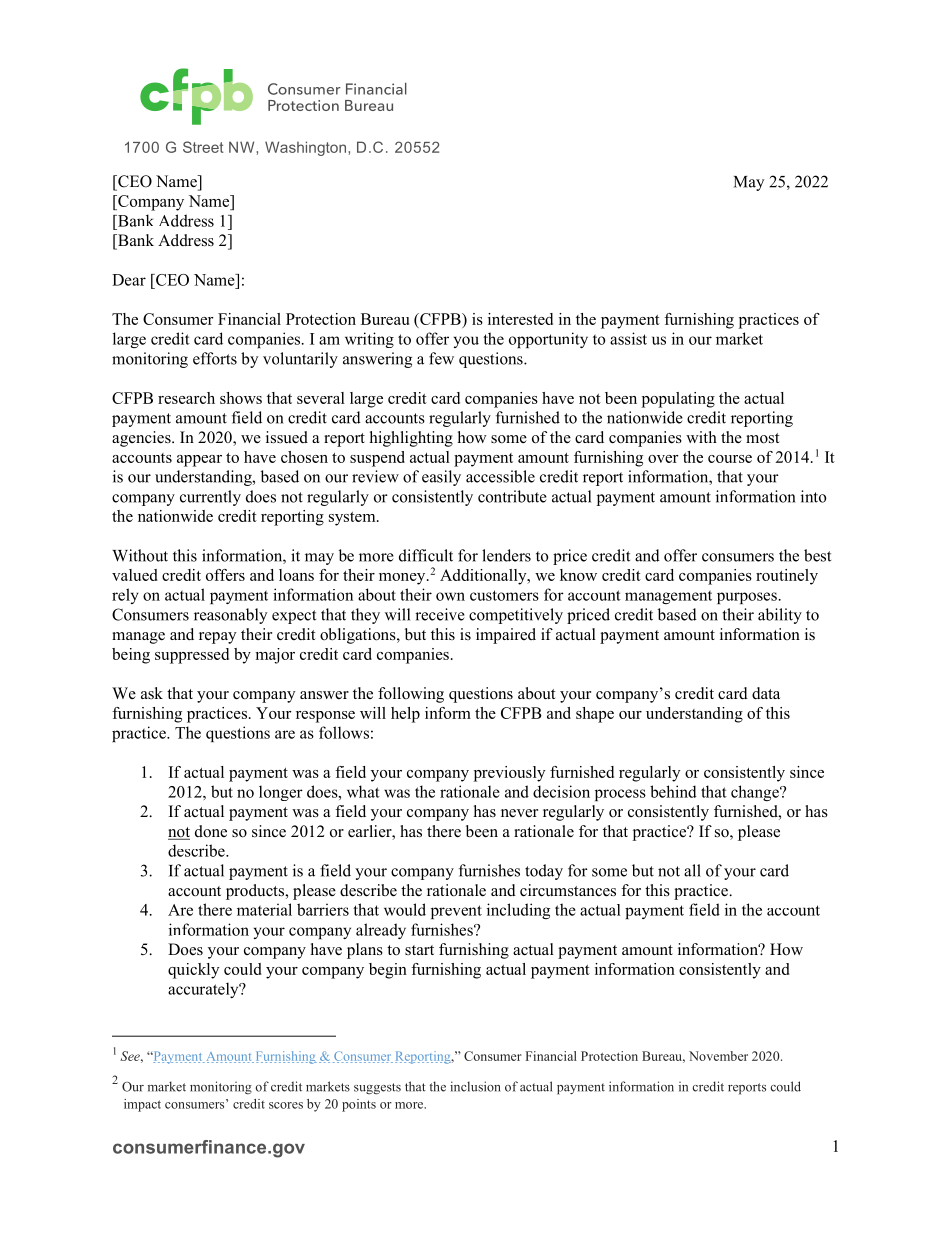 The image size is (952, 1233). Describe the element at coordinates (718, 1056) in the screenshot. I see `November` at that location.
